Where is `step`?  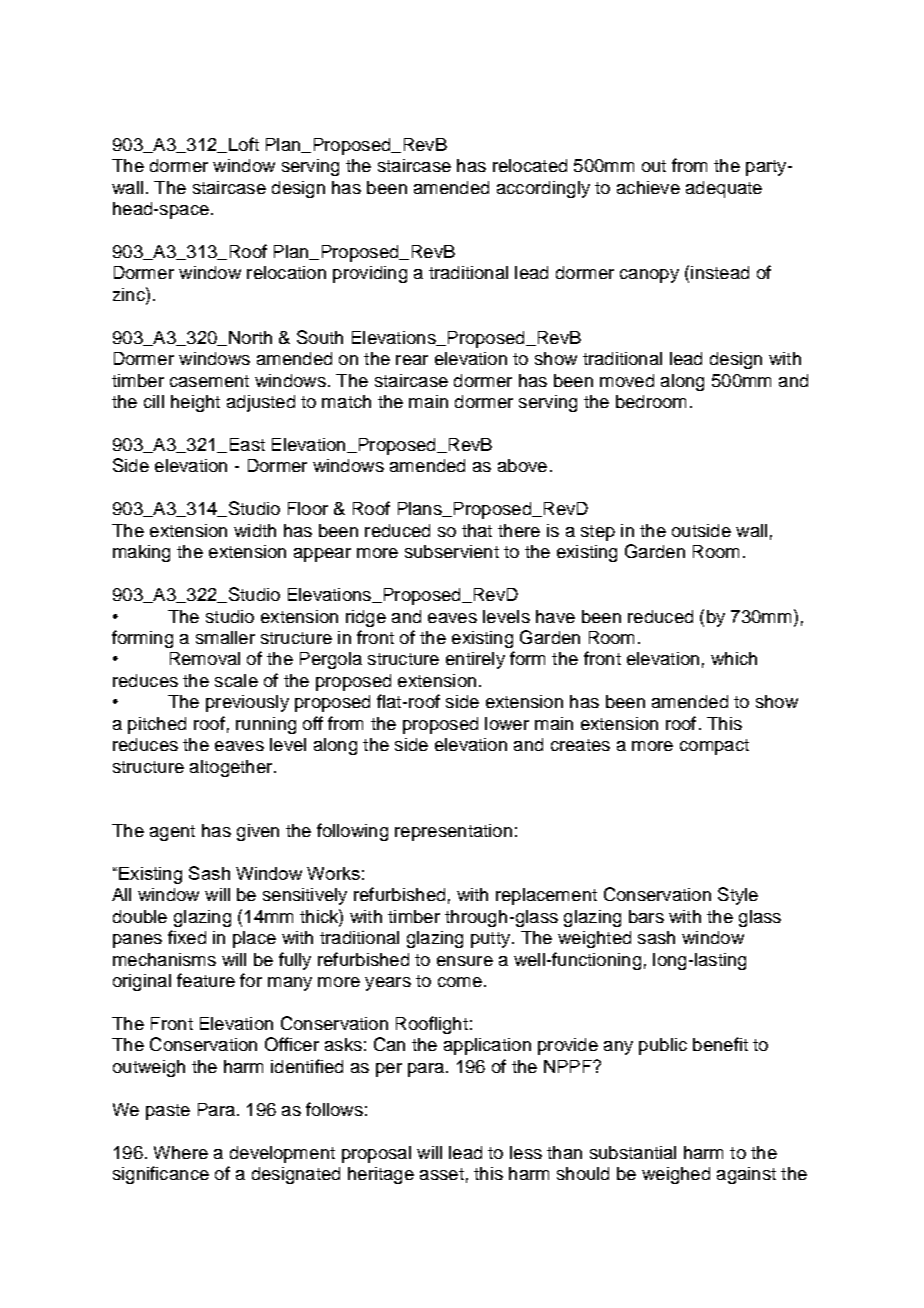
step is located at coordinates (598, 533).
